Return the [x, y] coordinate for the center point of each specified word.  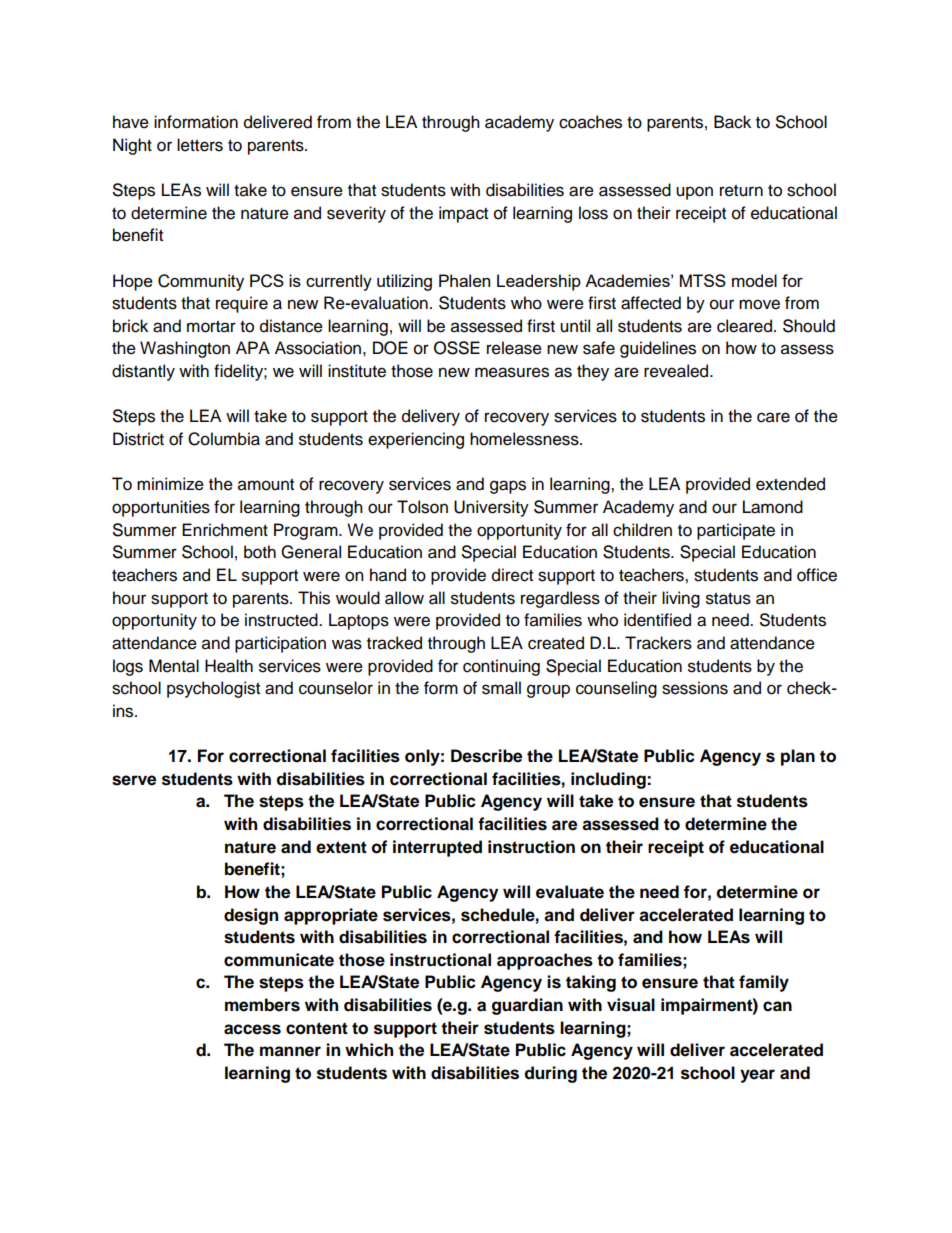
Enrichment [225, 530]
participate [736, 531]
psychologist [213, 689]
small [501, 688]
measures [512, 372]
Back [732, 122]
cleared [744, 326]
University [491, 508]
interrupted [437, 848]
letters [200, 145]
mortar [211, 327]
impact [463, 214]
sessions [695, 688]
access [252, 1029]
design [251, 916]
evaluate [570, 892]
